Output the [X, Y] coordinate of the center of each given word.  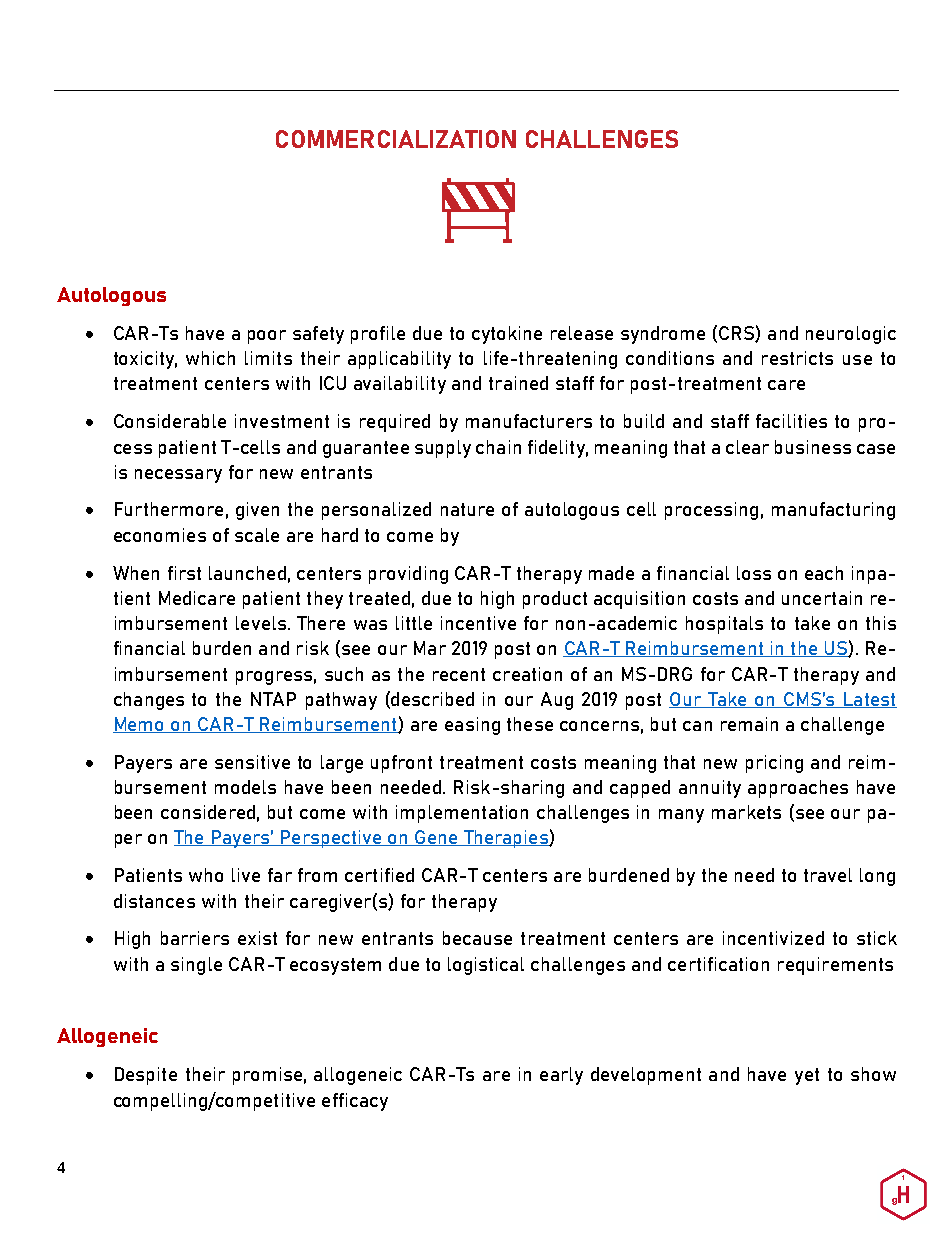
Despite [146, 1076]
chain [498, 447]
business [813, 447]
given [257, 511]
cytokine [507, 335]
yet [807, 1076]
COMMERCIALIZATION [396, 139]
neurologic [851, 335]
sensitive [252, 762]
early [561, 1076]
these [530, 724]
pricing [774, 764]
